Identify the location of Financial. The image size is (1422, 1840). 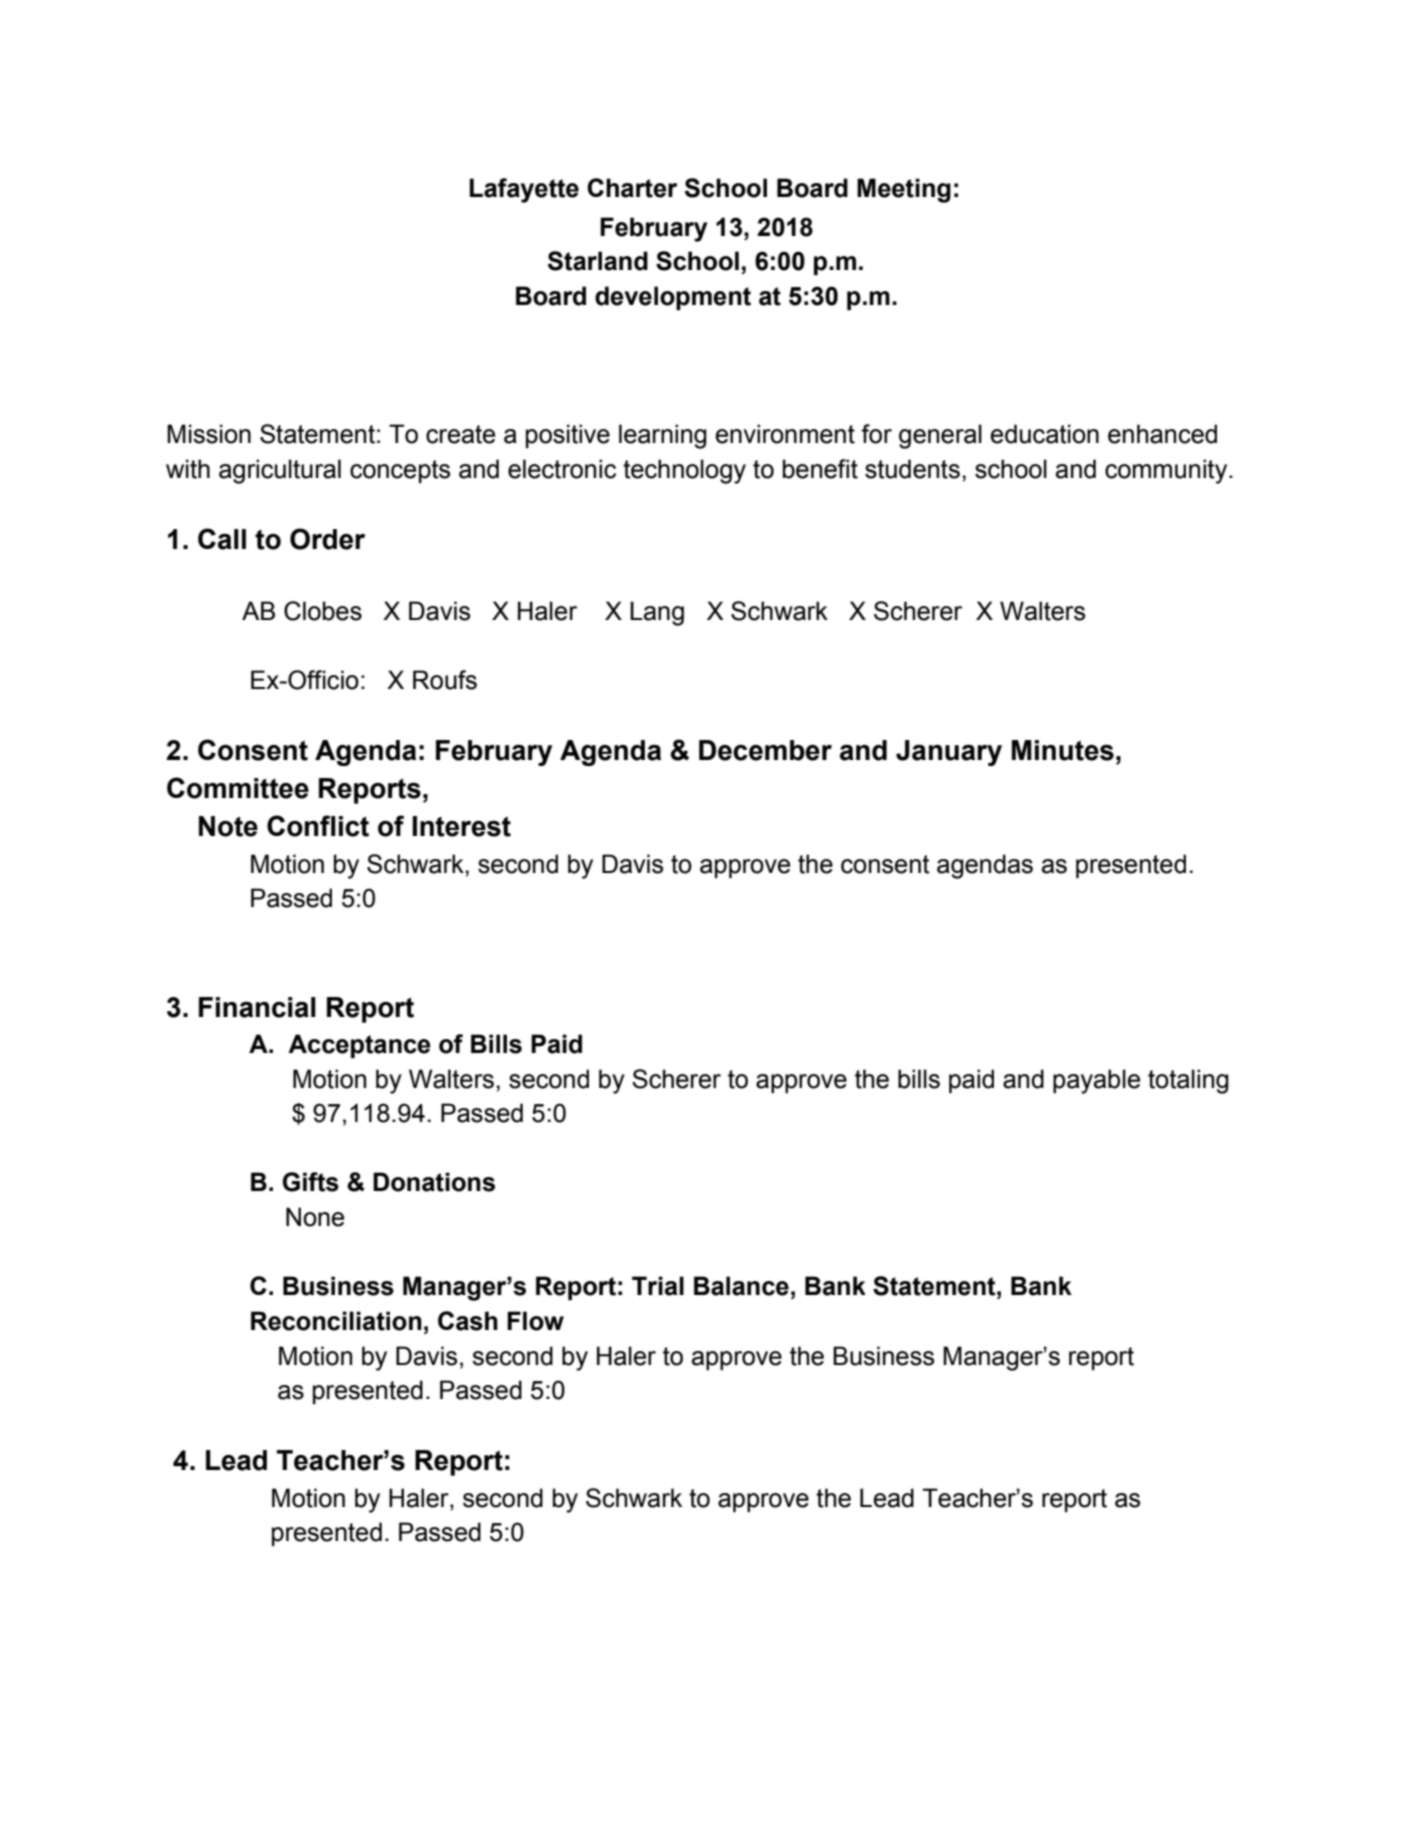
(257, 1007).
